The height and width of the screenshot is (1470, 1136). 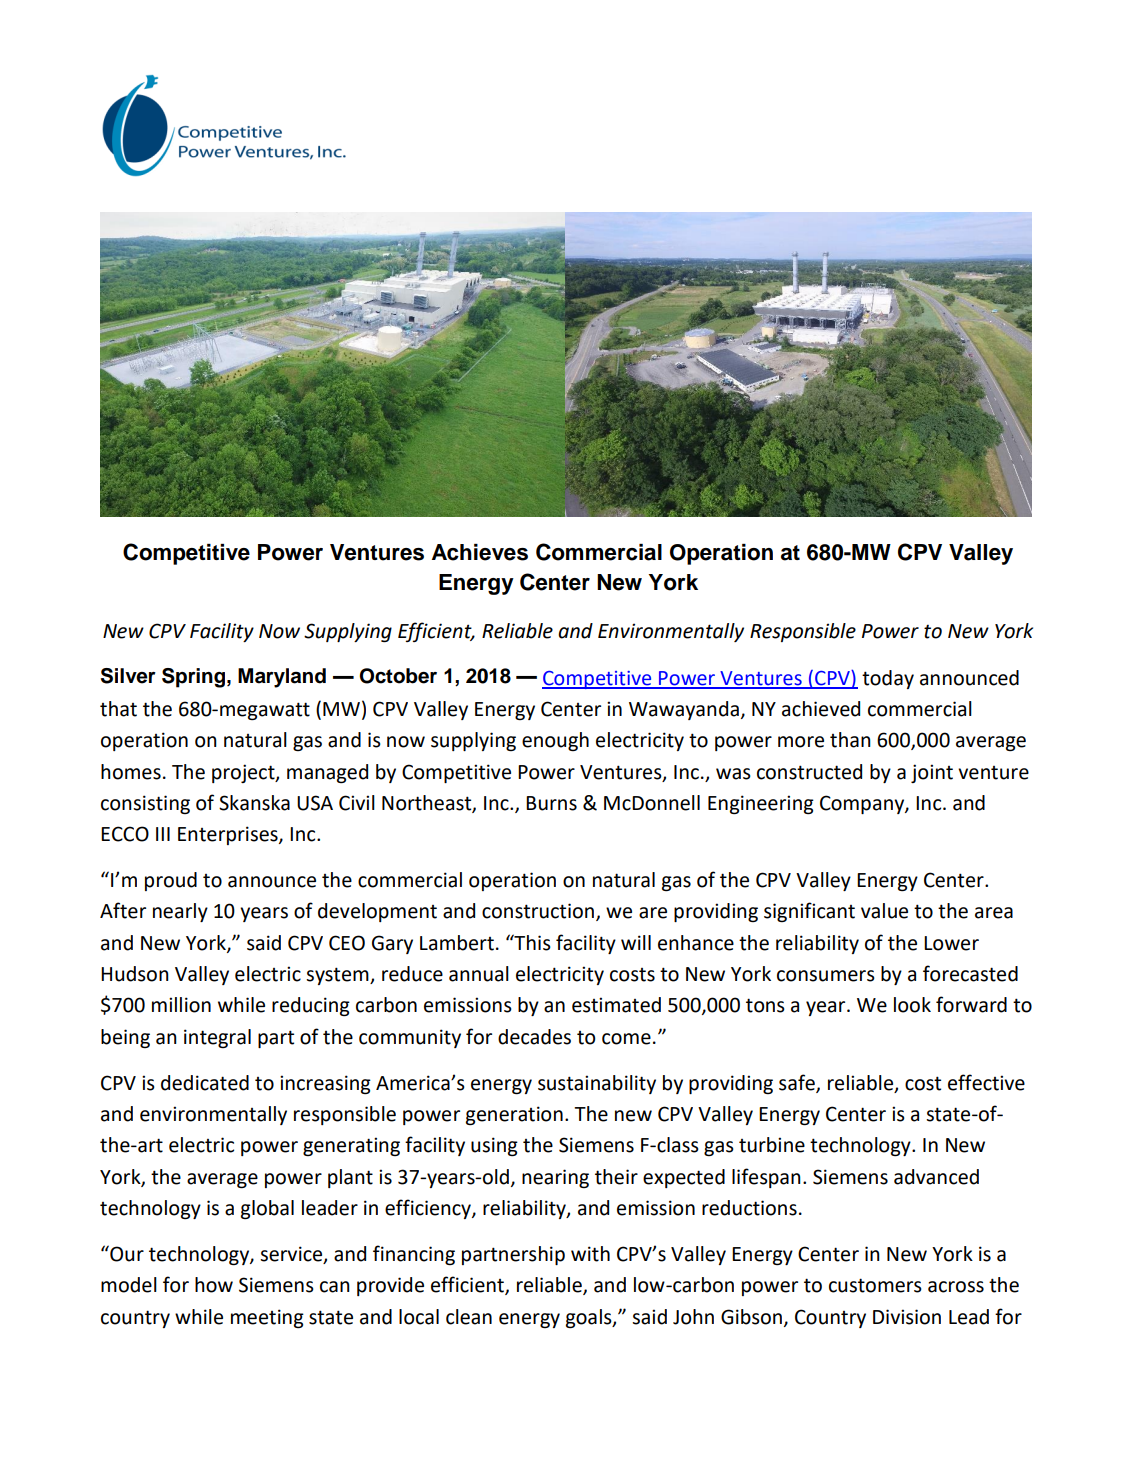 I want to click on nearing, so click(x=555, y=1178).
